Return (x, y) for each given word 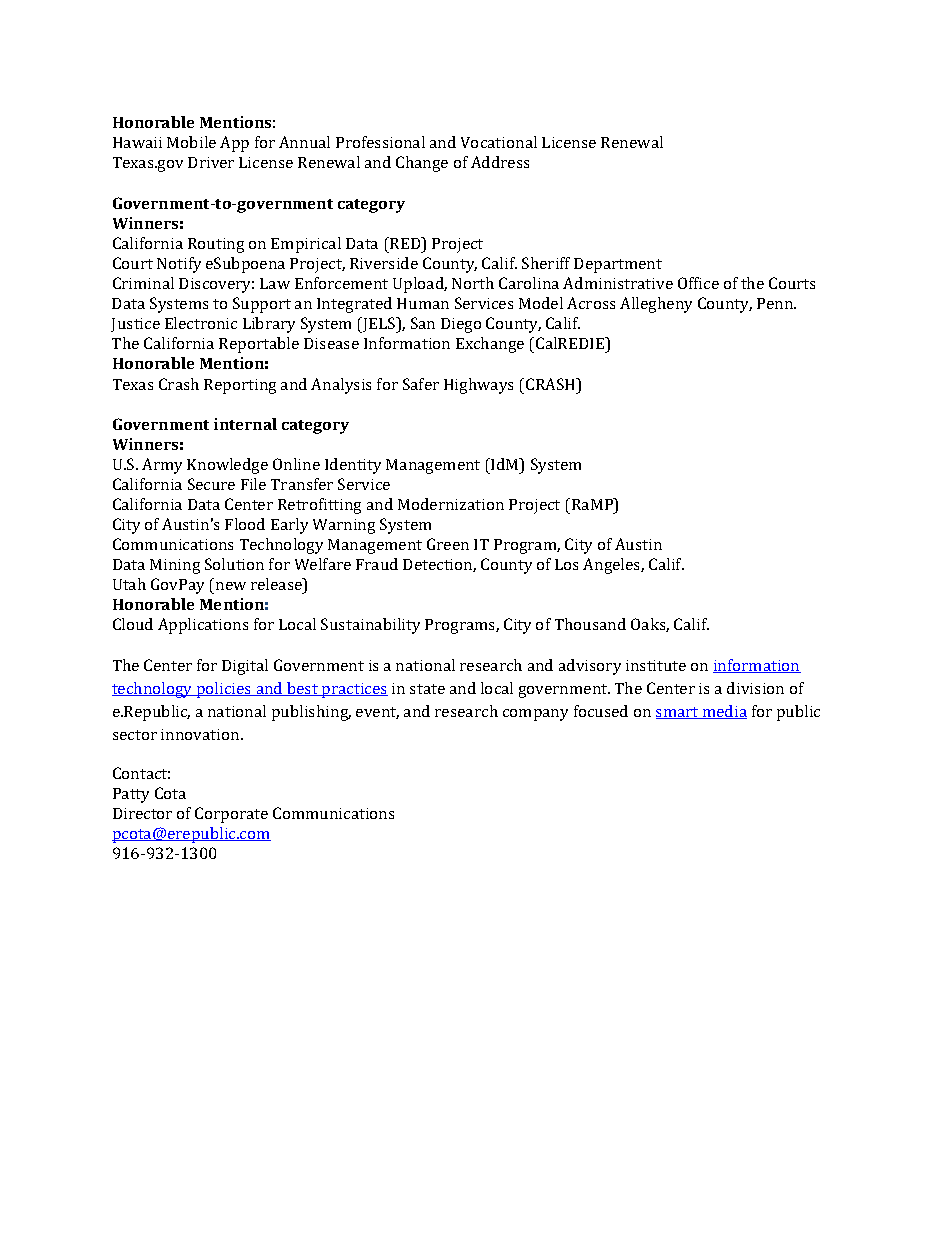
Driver (211, 162)
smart (678, 713)
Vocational (499, 142)
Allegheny (656, 305)
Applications (203, 626)
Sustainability (370, 626)
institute (656, 665)
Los (566, 564)
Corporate (231, 815)
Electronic (201, 323)
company (535, 715)
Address (500, 162)
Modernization (451, 504)
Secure (211, 484)
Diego (461, 325)
